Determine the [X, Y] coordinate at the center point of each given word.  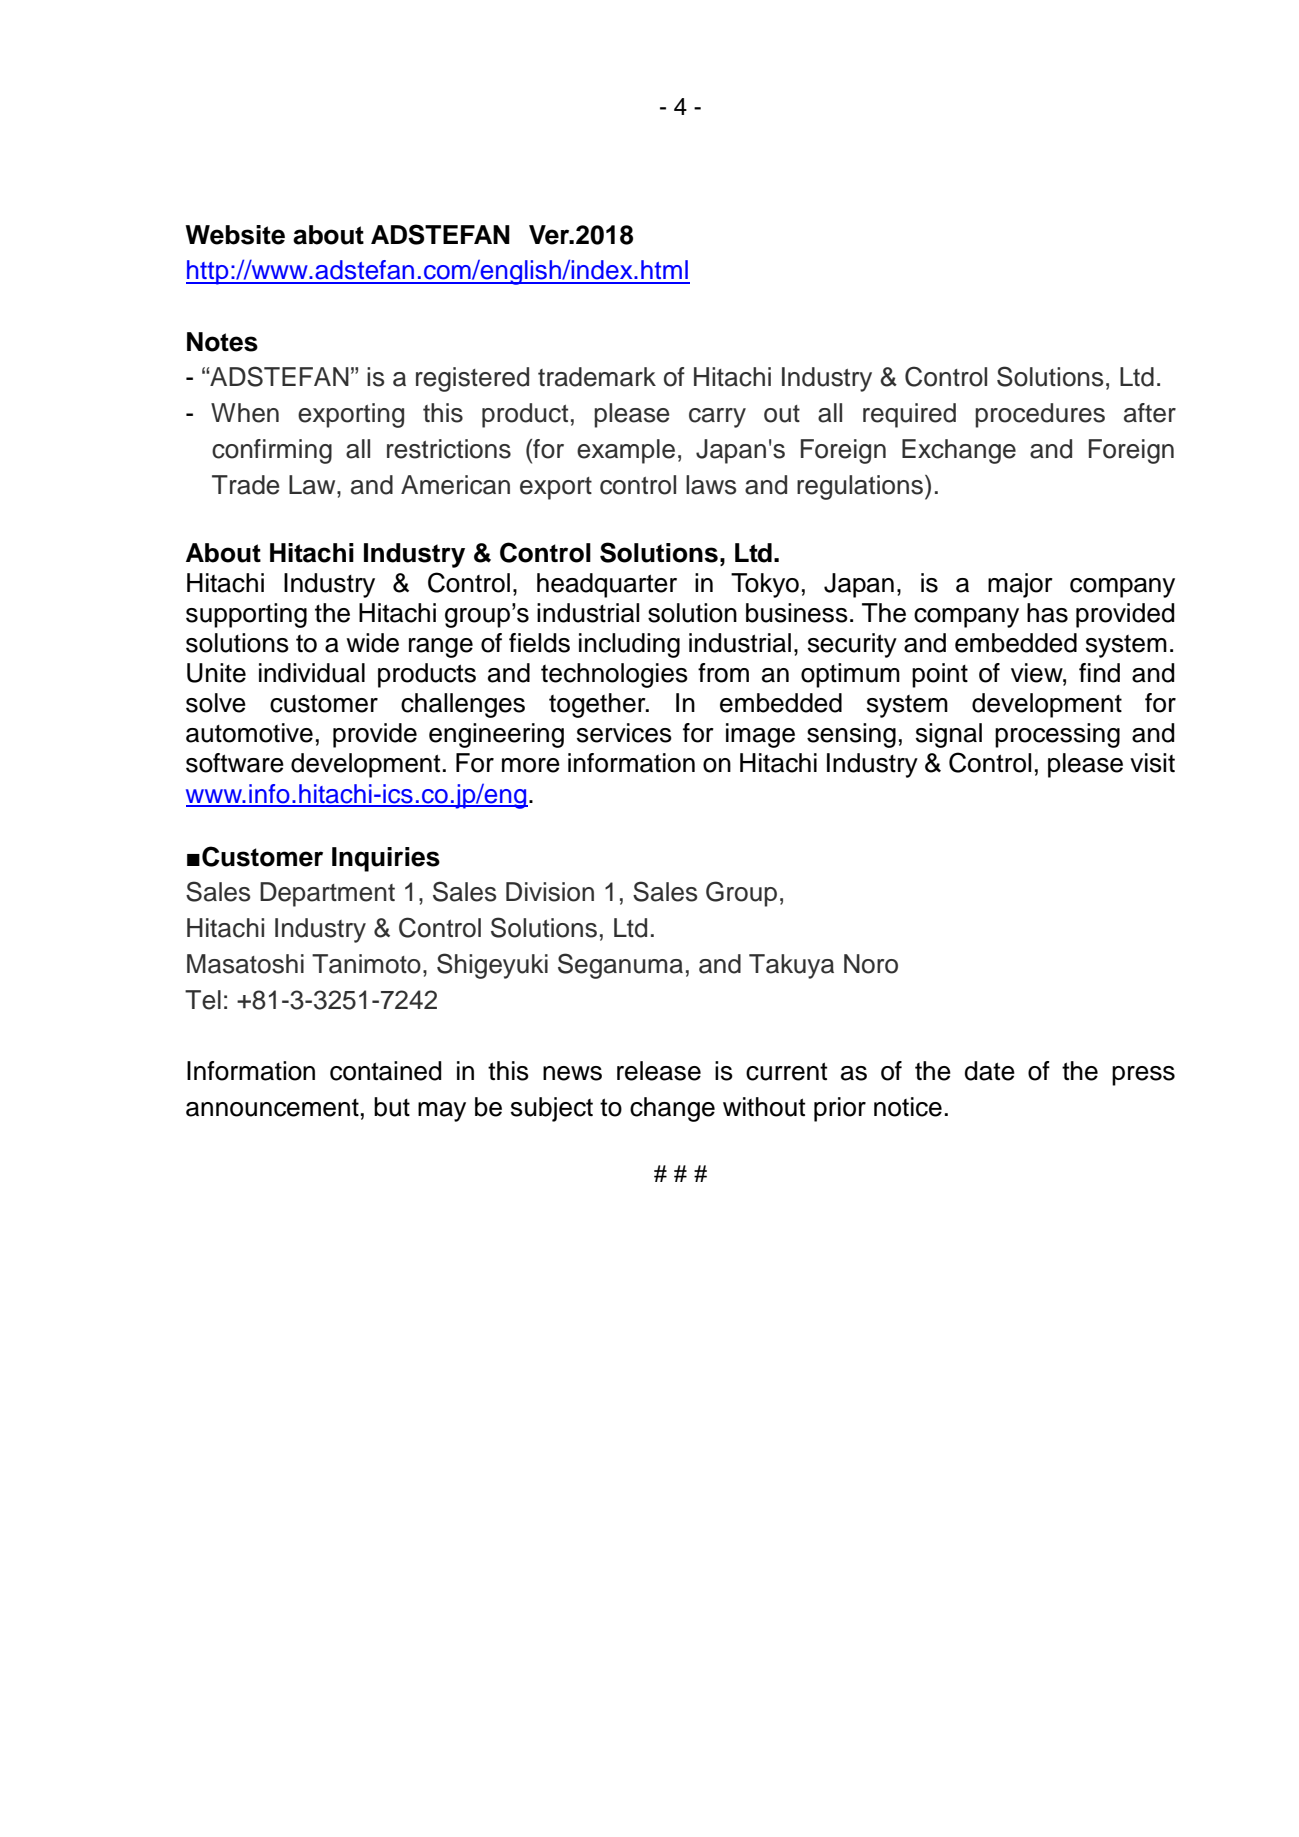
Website [235, 235]
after [1150, 413]
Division [550, 892]
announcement [272, 1108]
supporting [246, 615]
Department [327, 894]
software [235, 763]
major [1020, 585]
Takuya [791, 966]
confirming [272, 451]
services [624, 733]
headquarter [607, 585]
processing [1057, 735]
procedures [1040, 415]
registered [472, 379]
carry [717, 418]
